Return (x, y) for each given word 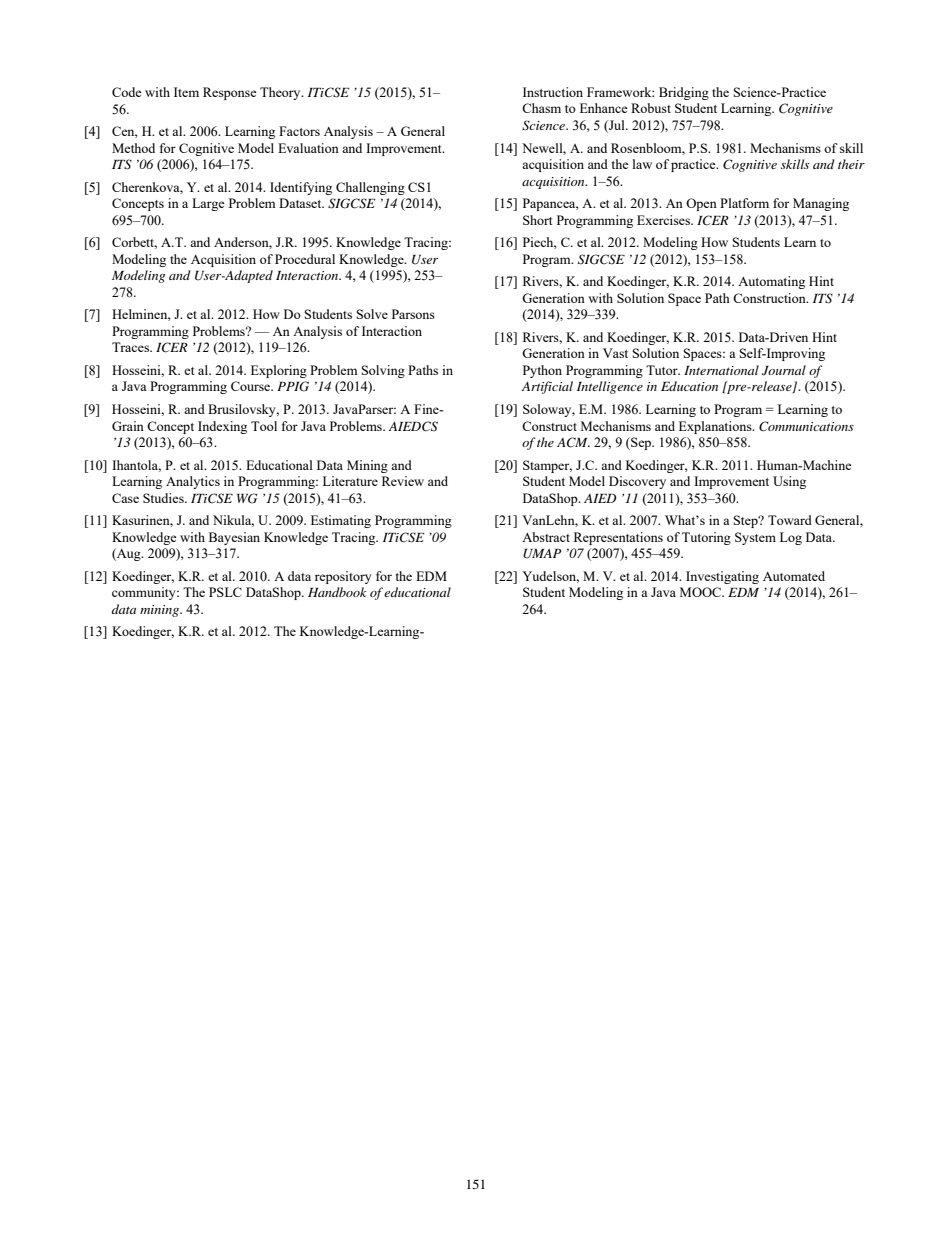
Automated (794, 576)
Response (230, 93)
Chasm (541, 108)
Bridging (684, 93)
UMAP (542, 554)
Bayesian (234, 538)
